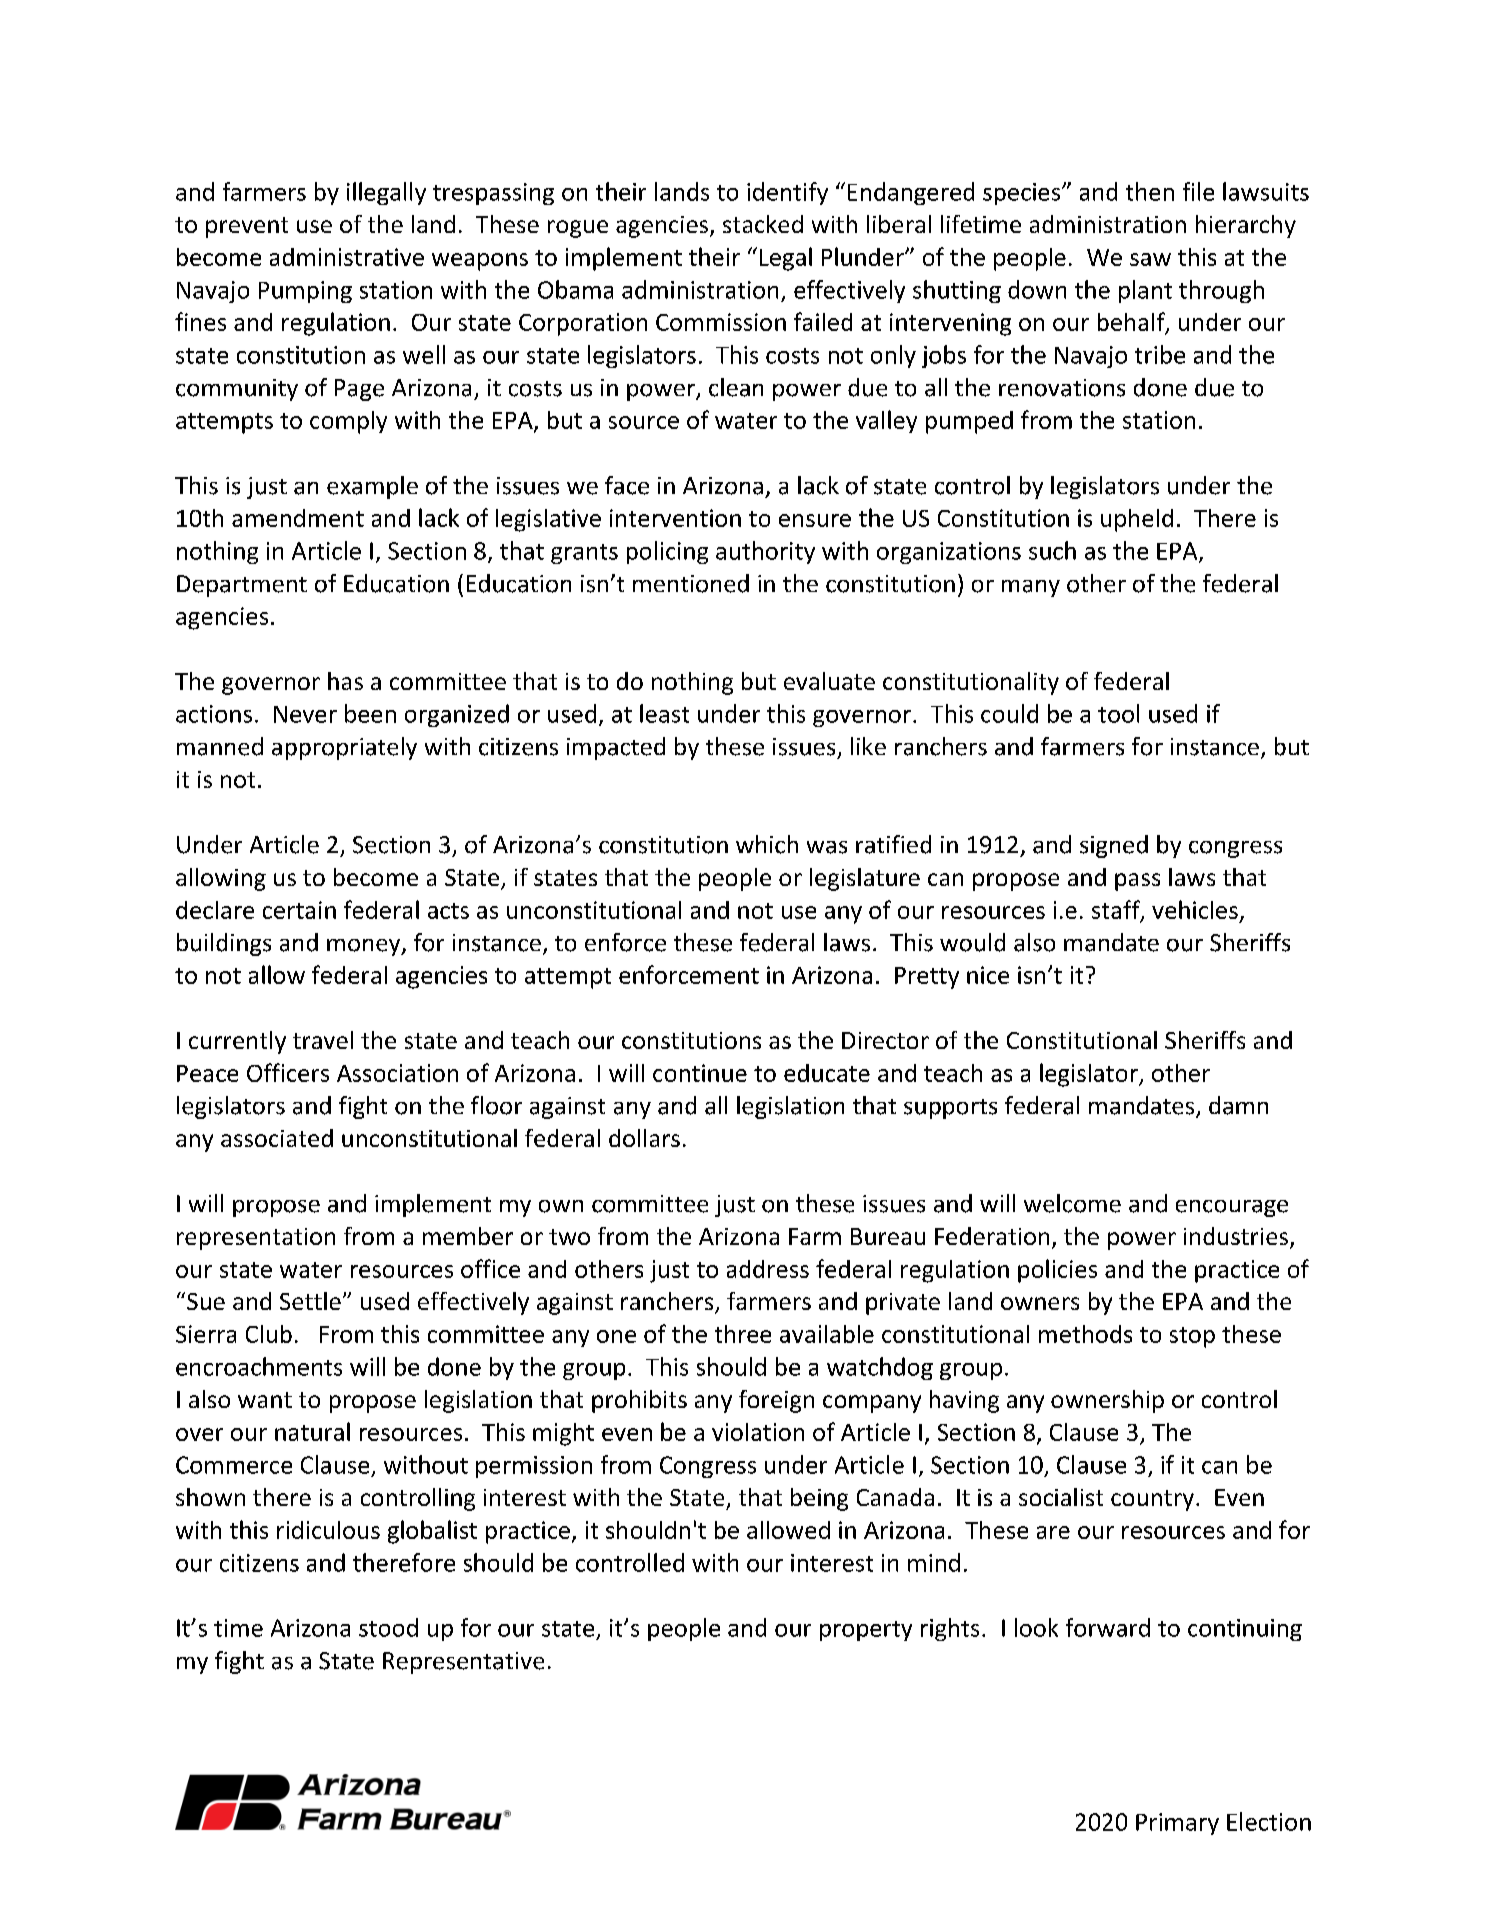  I want to click on administrative, so click(347, 257).
